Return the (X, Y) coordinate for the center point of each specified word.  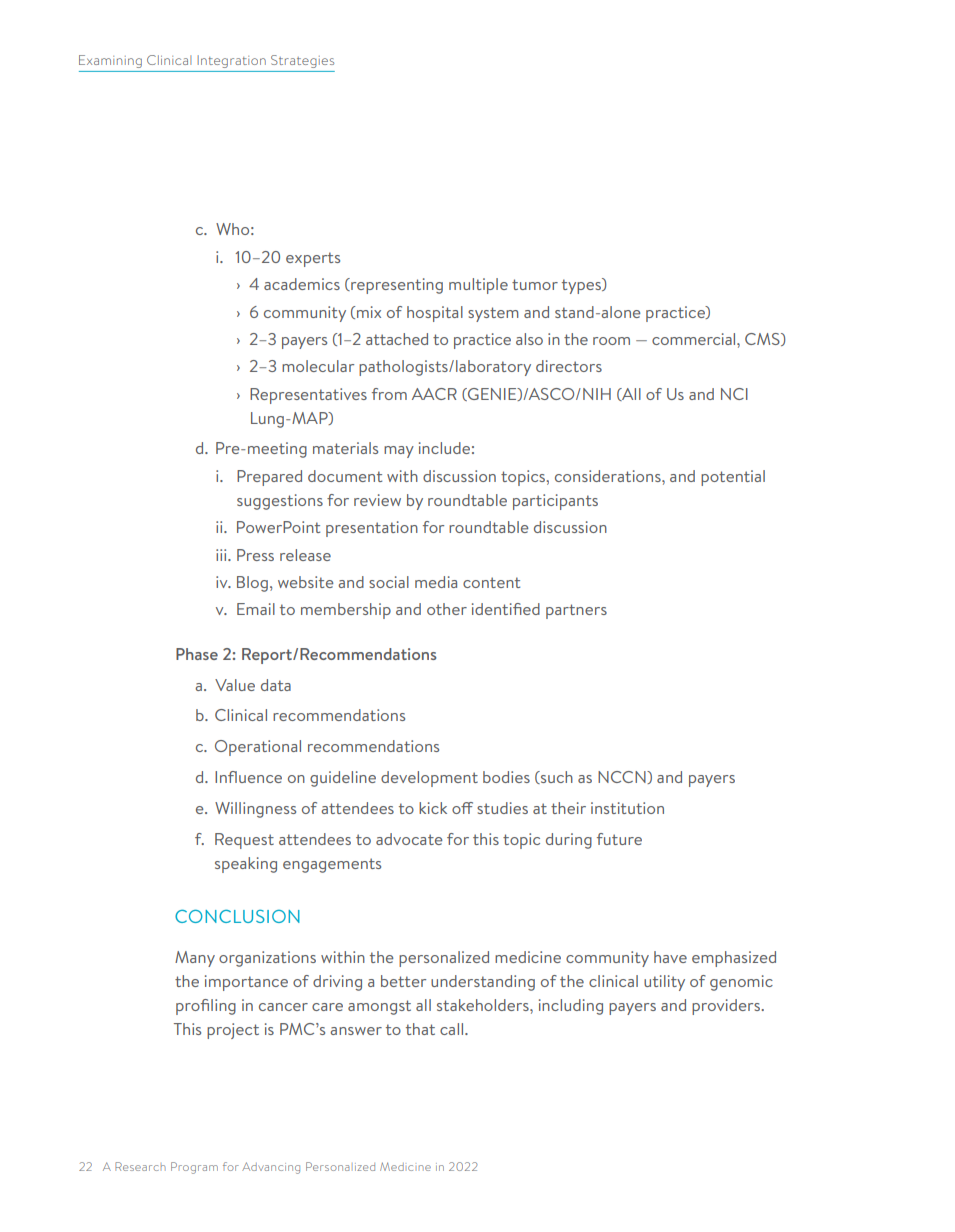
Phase (197, 654)
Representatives (308, 396)
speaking (246, 865)
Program (194, 1168)
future (619, 839)
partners (576, 611)
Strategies (302, 61)
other (447, 609)
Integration (231, 61)
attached (397, 339)
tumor (535, 284)
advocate (409, 839)
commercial (695, 339)
